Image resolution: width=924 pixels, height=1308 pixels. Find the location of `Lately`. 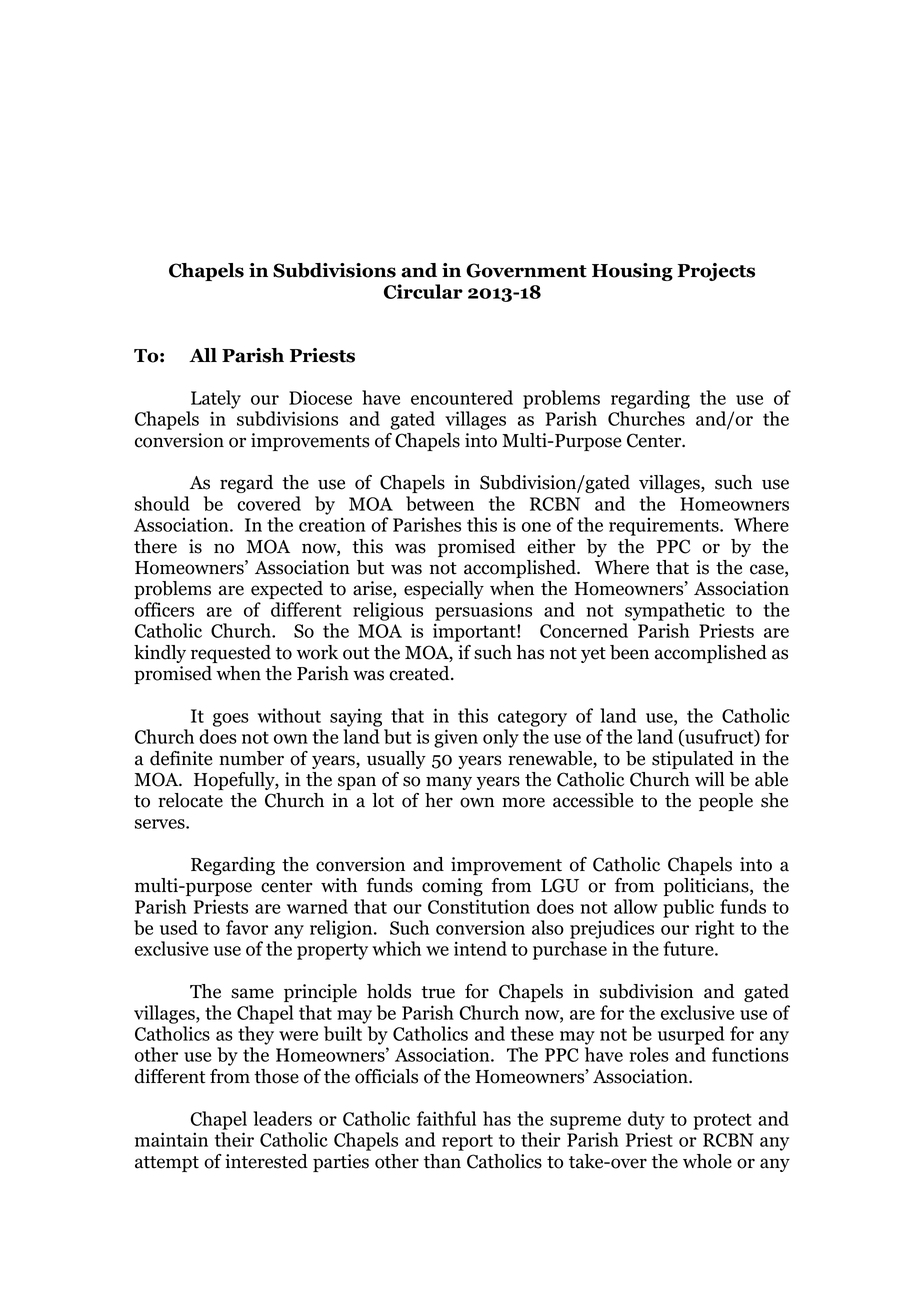

Lately is located at coordinates (216, 399).
